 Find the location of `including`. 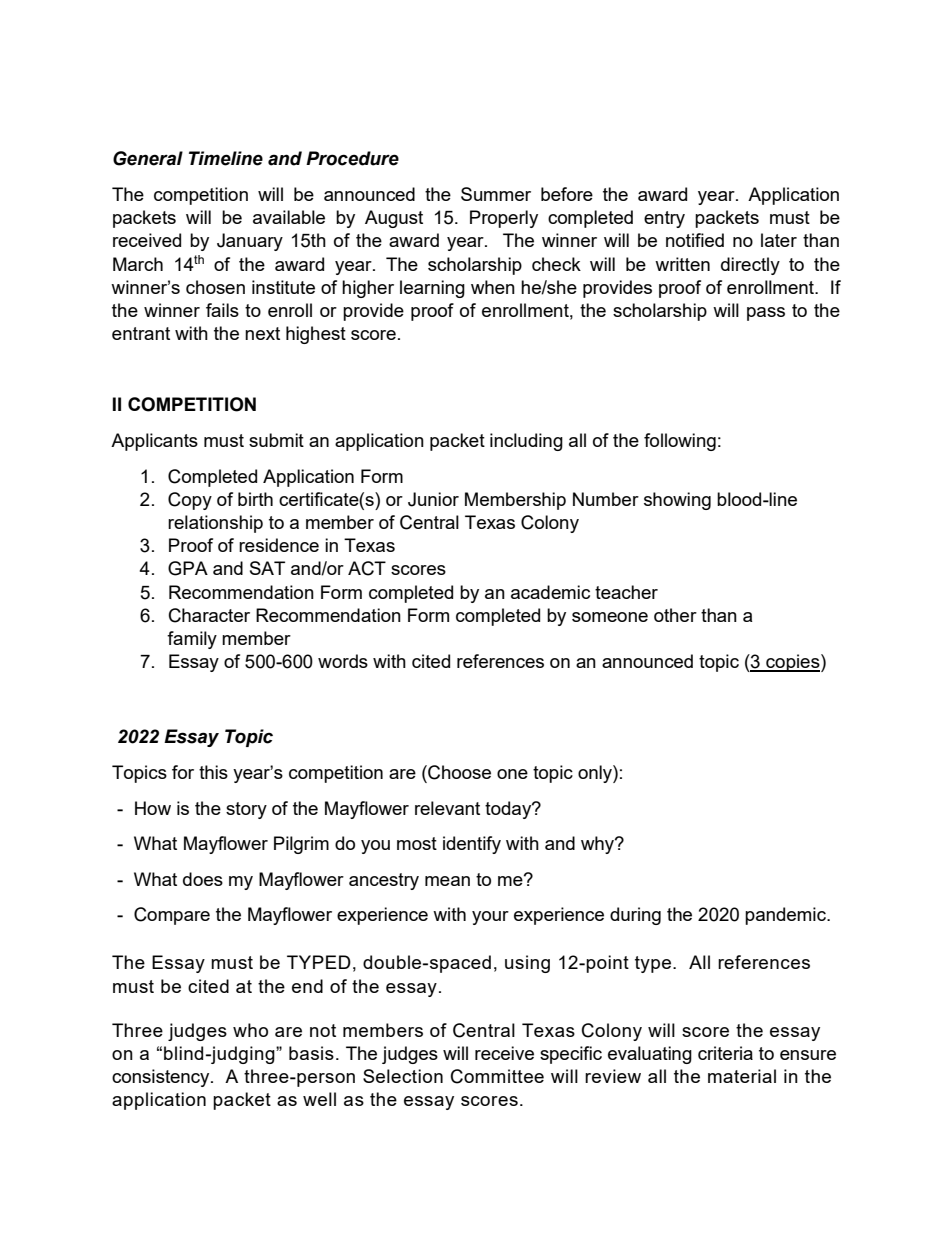

including is located at coordinates (526, 442).
